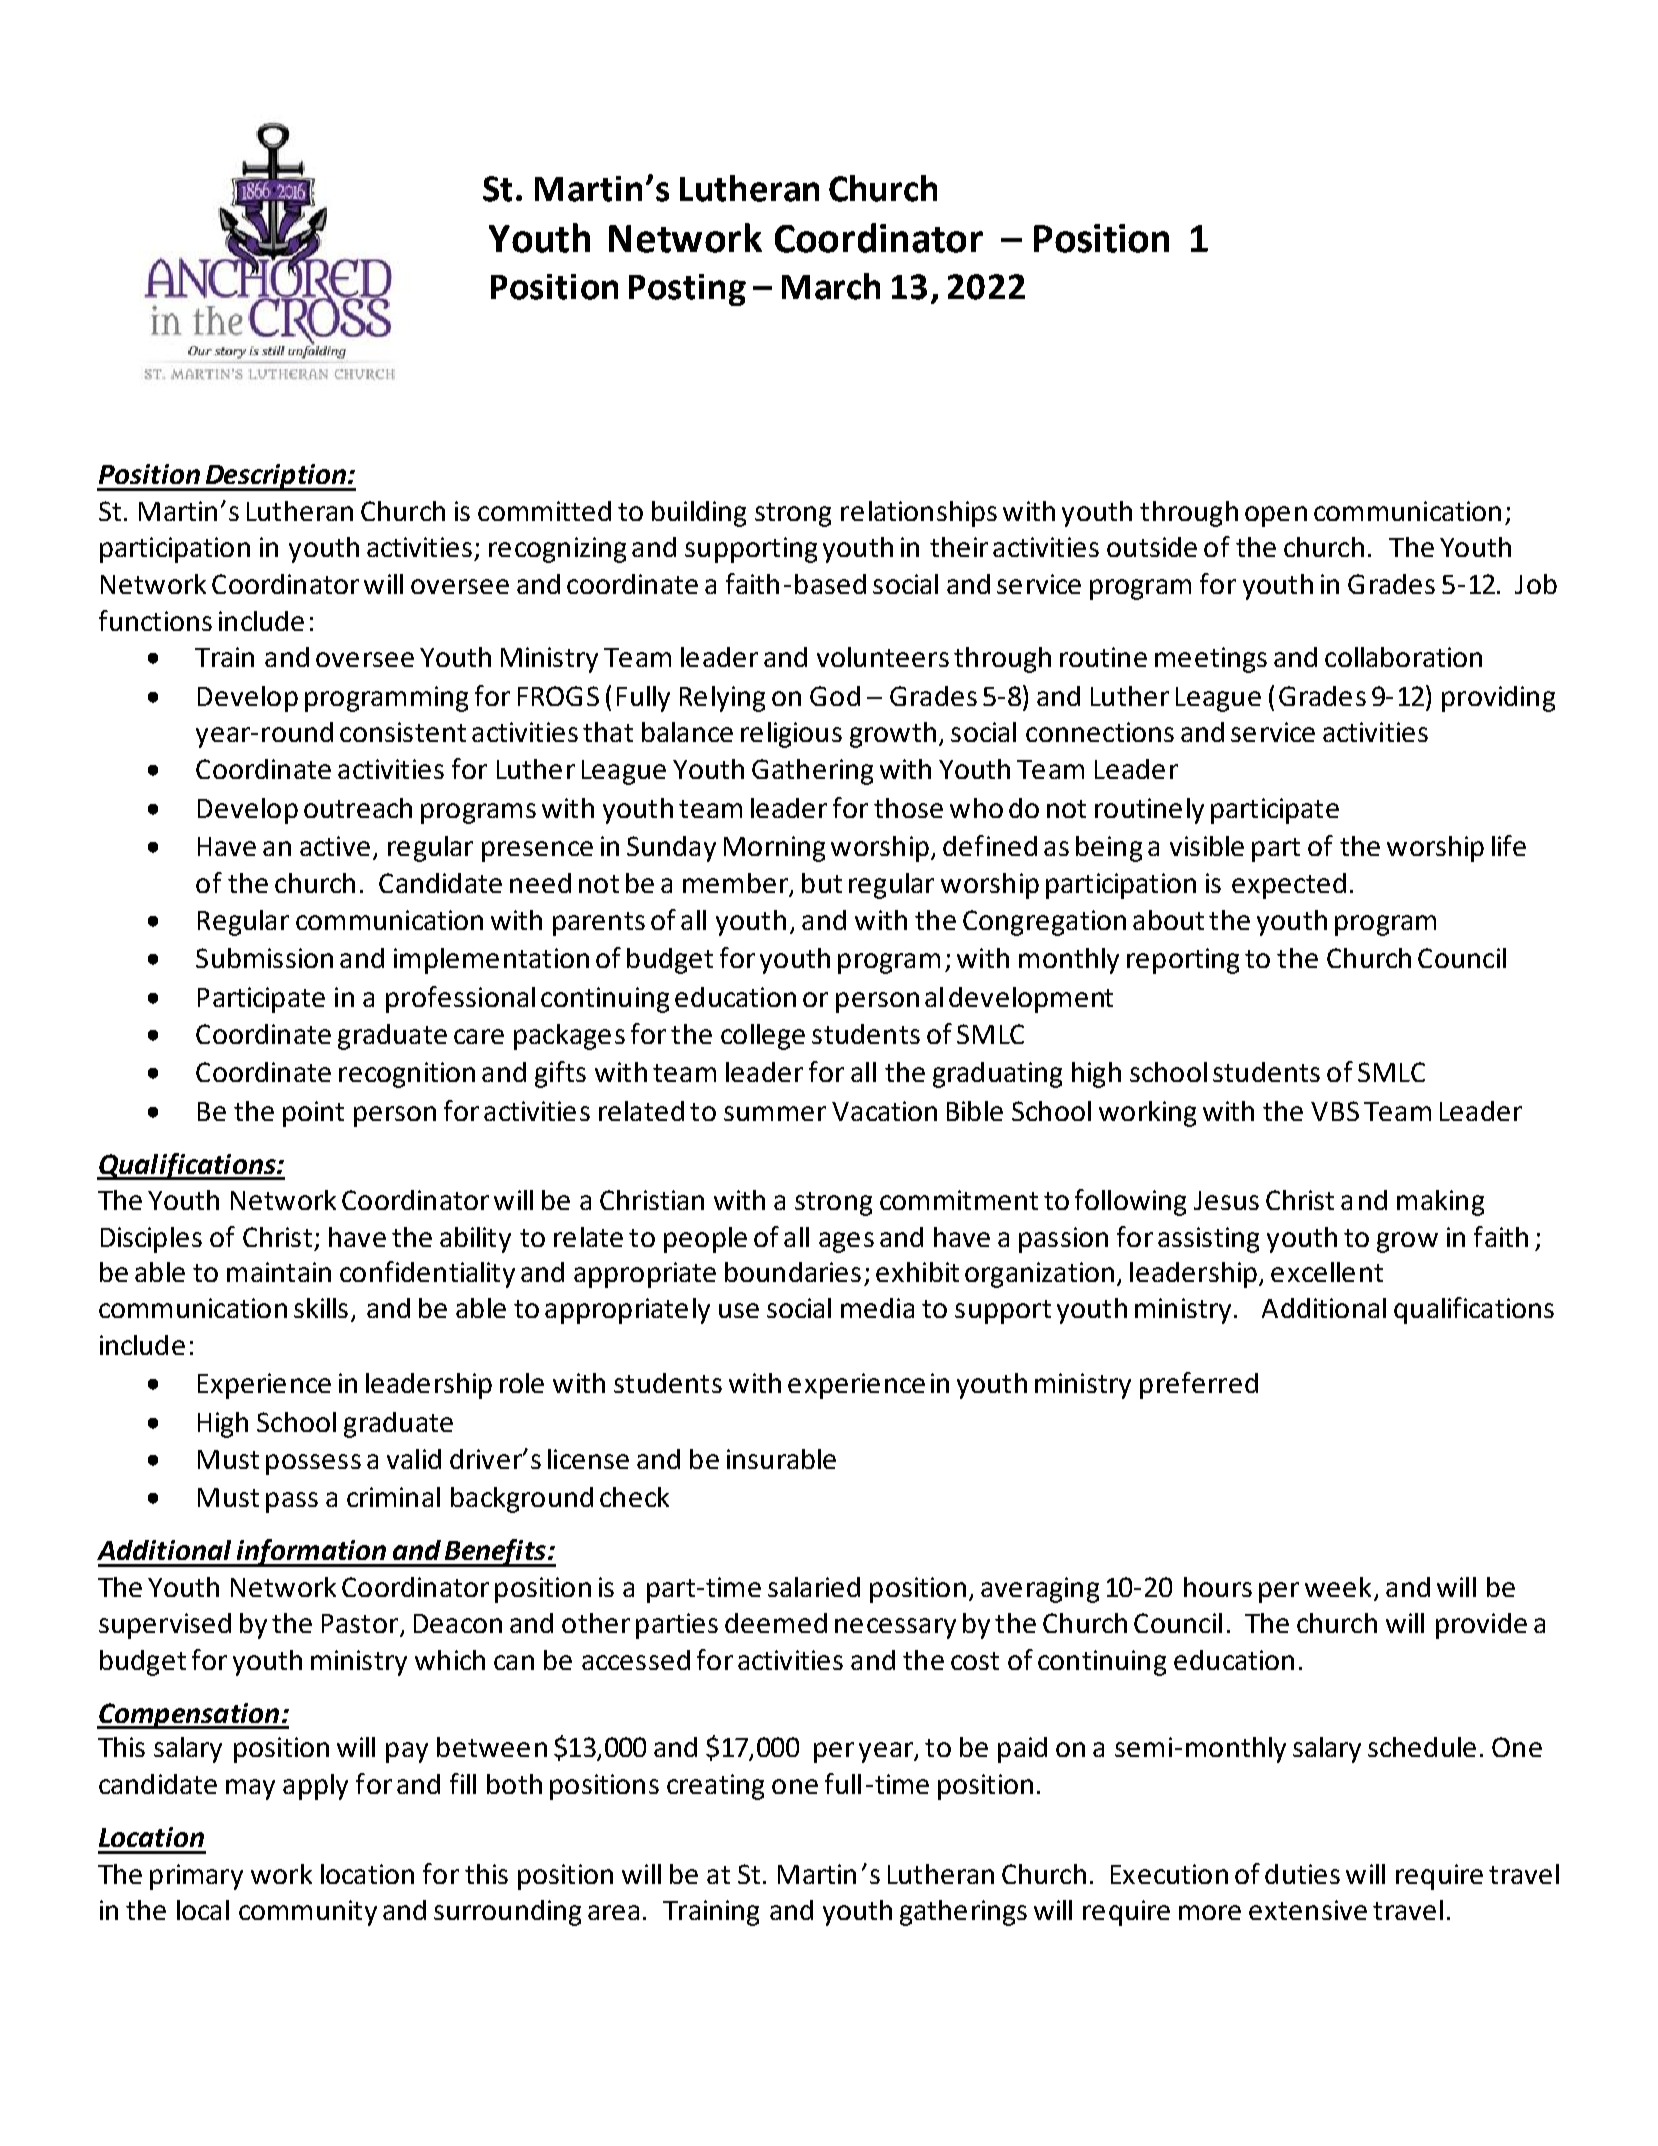 The height and width of the page is (2146, 1658). What do you see at coordinates (335, 846) in the page?
I see `active` at bounding box center [335, 846].
